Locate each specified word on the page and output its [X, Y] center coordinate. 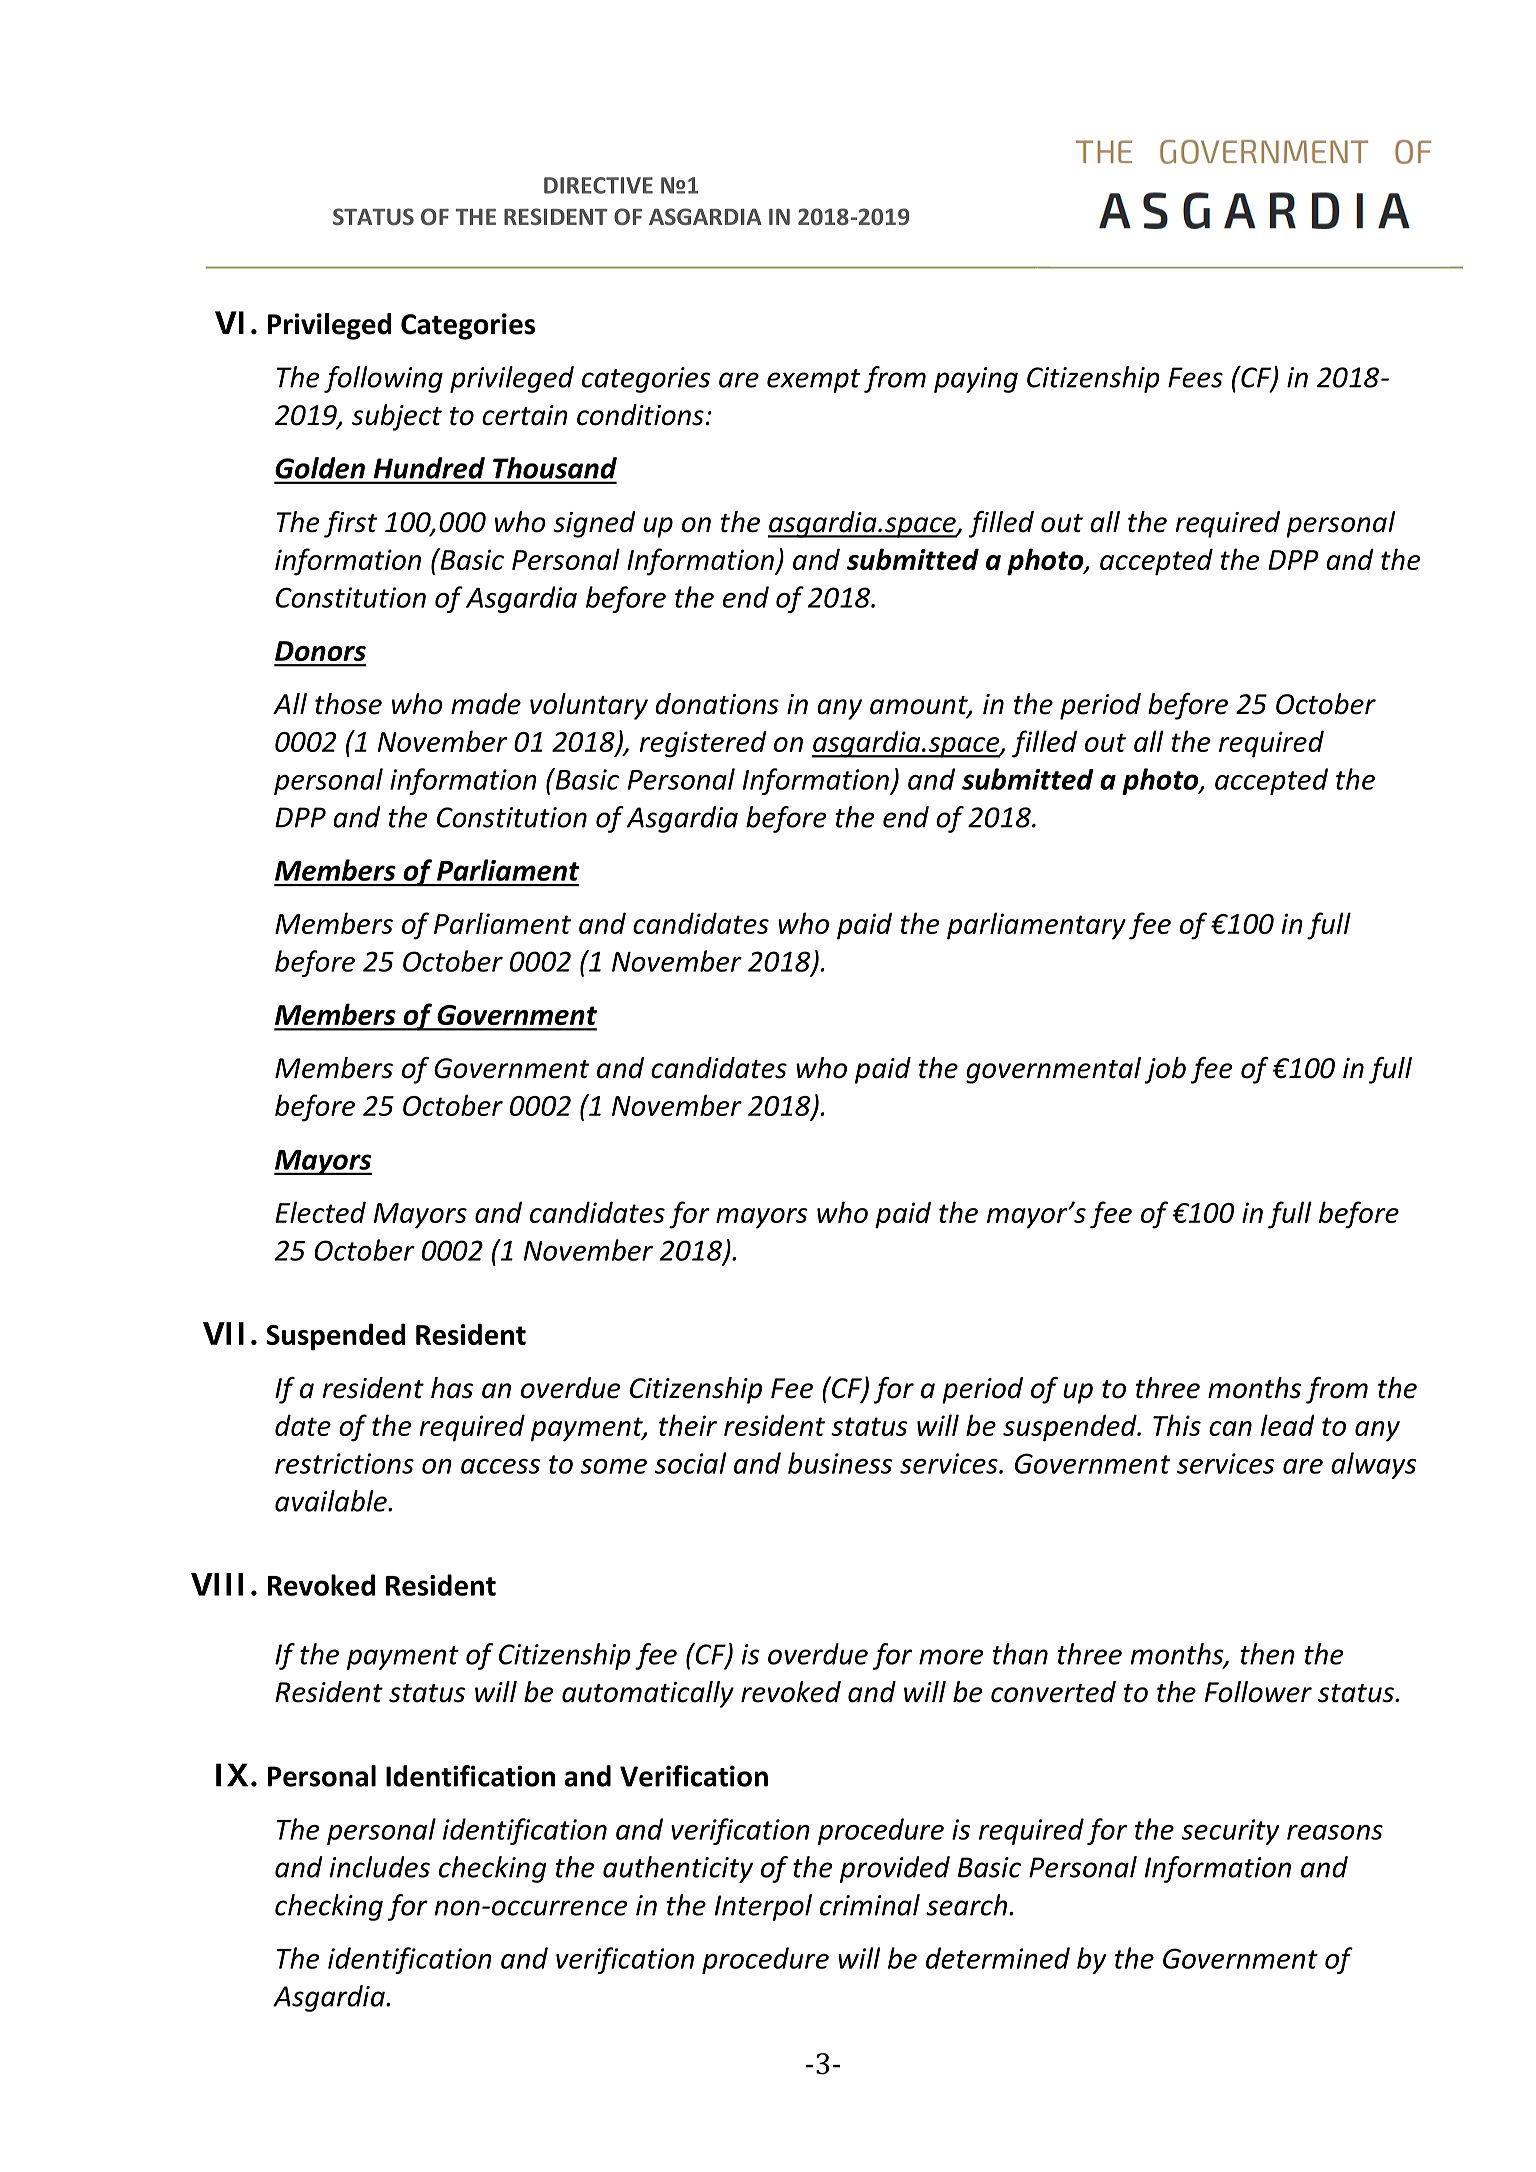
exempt [813, 381]
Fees [1195, 377]
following [383, 379]
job [1165, 1070]
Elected [320, 1212]
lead [1288, 1425]
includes [380, 1867]
